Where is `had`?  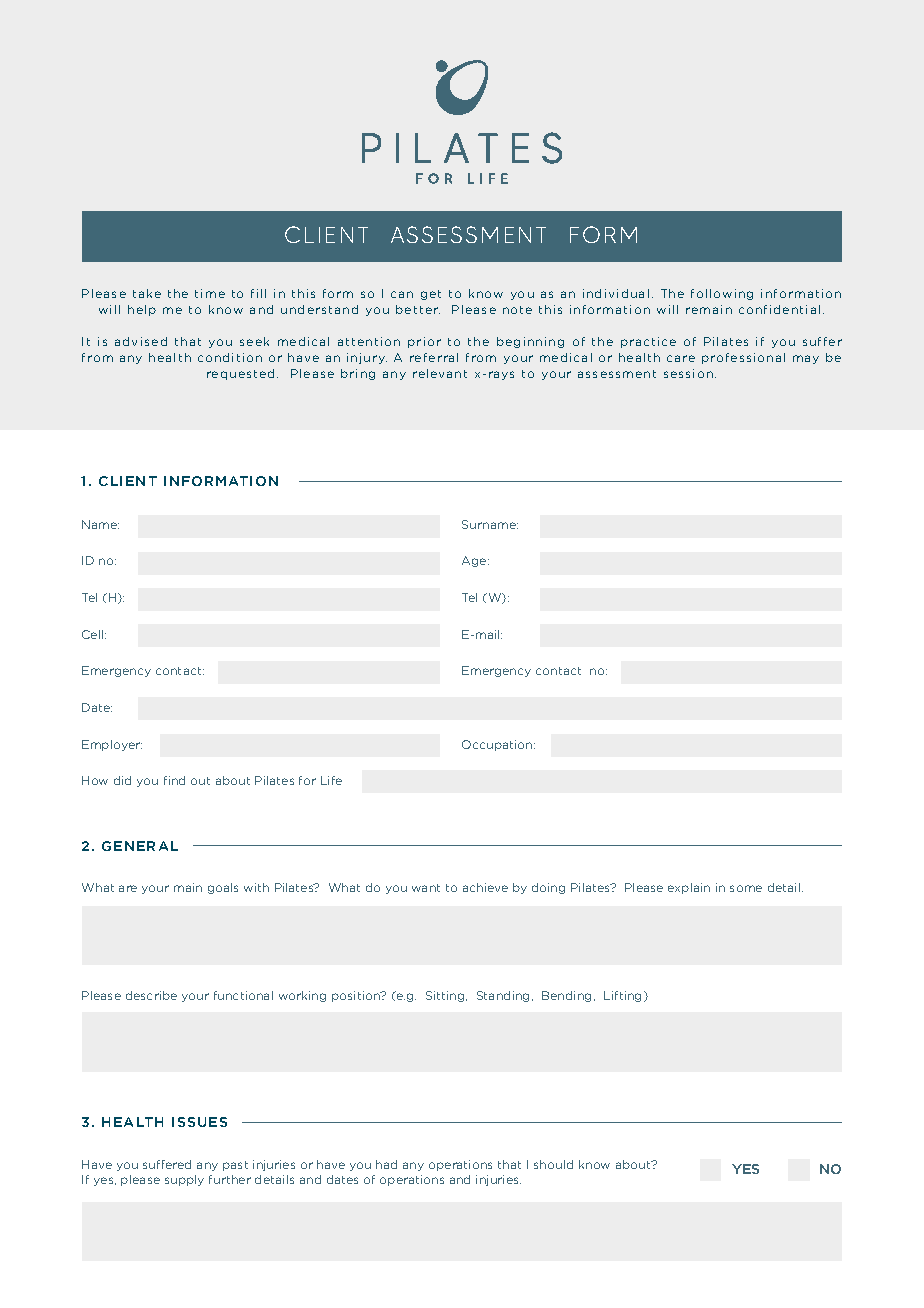 had is located at coordinates (386, 1164).
